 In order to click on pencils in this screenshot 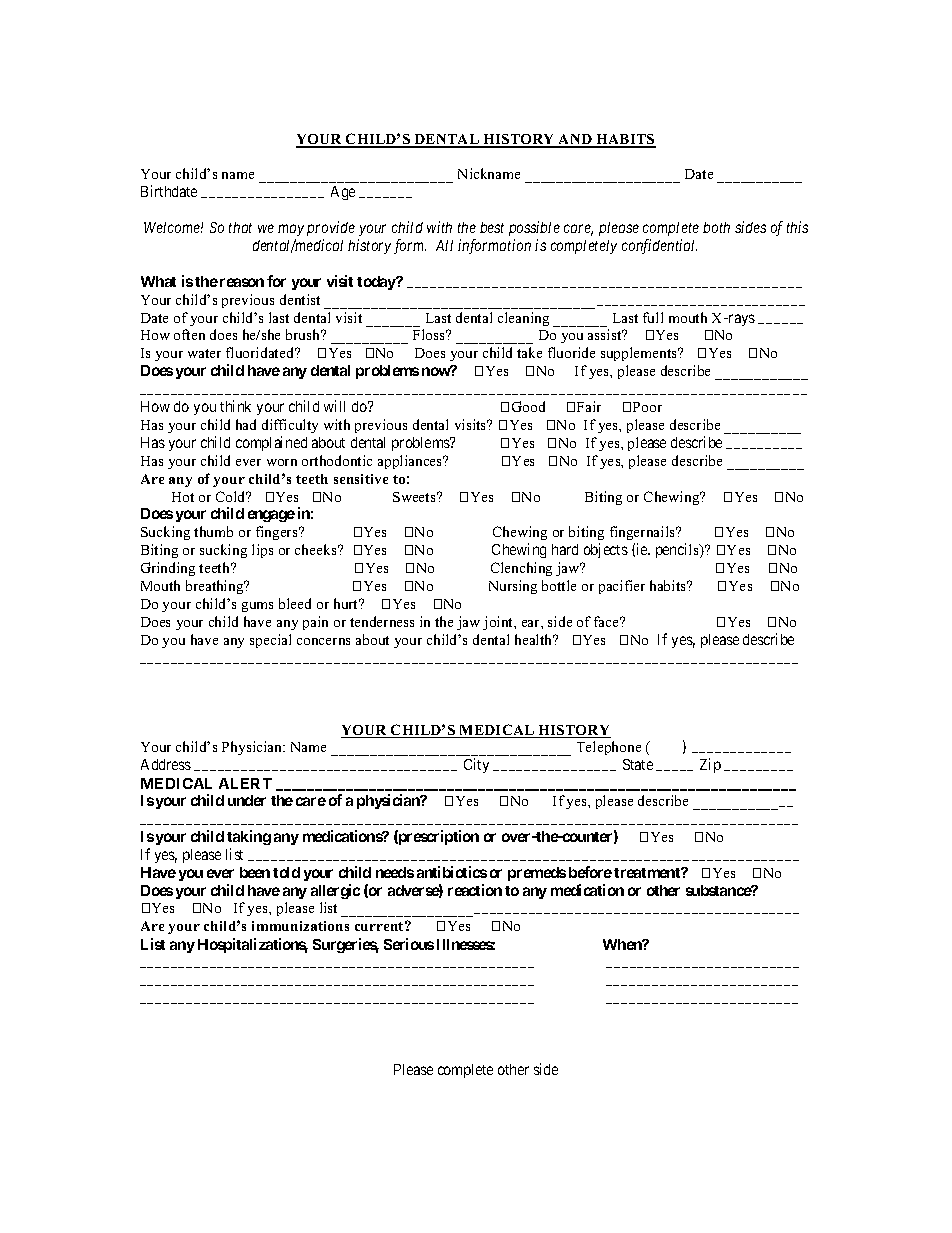, I will do `click(678, 550)`.
